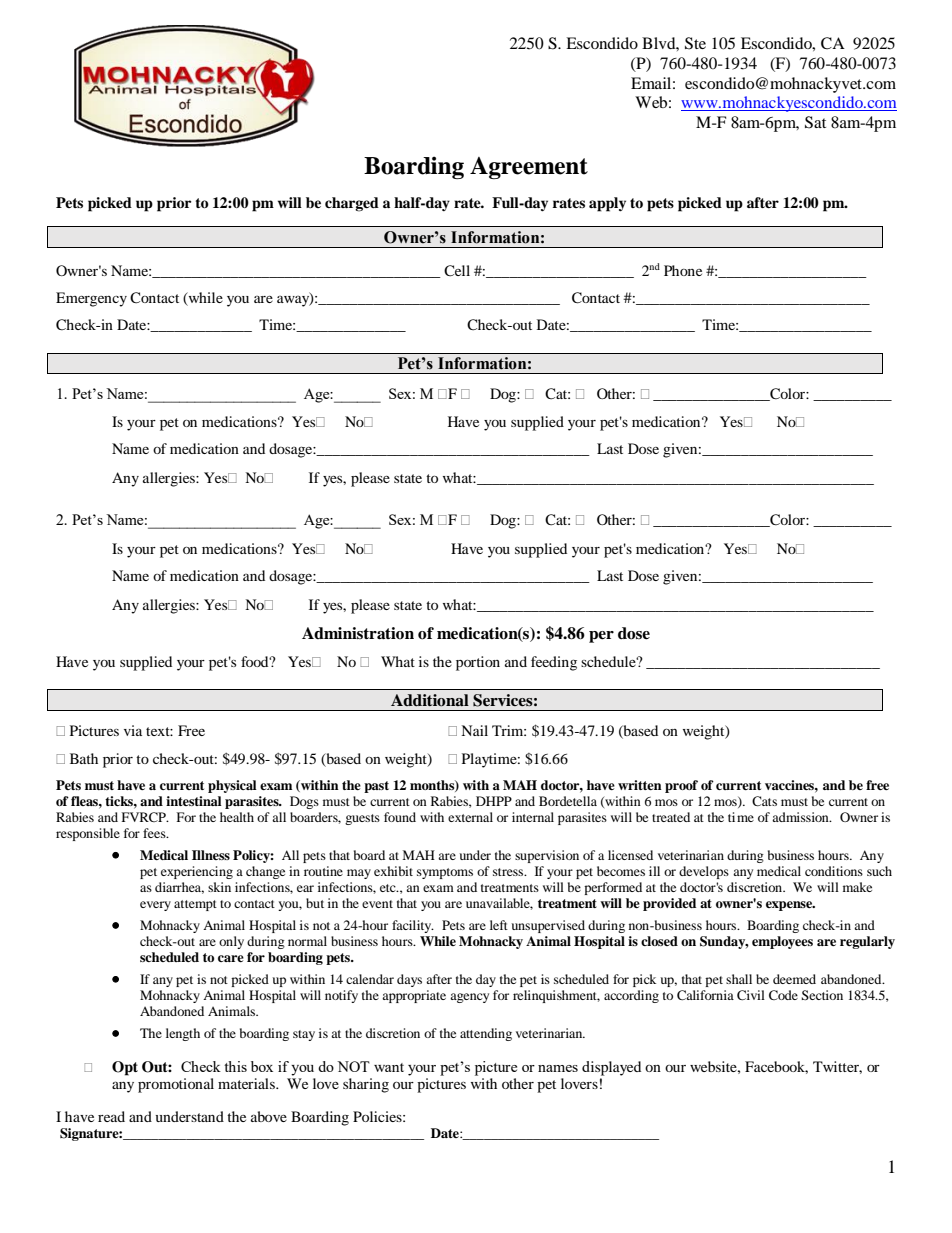 The image size is (952, 1233). Describe the element at coordinates (352, 204) in the screenshot. I see `charged` at that location.
